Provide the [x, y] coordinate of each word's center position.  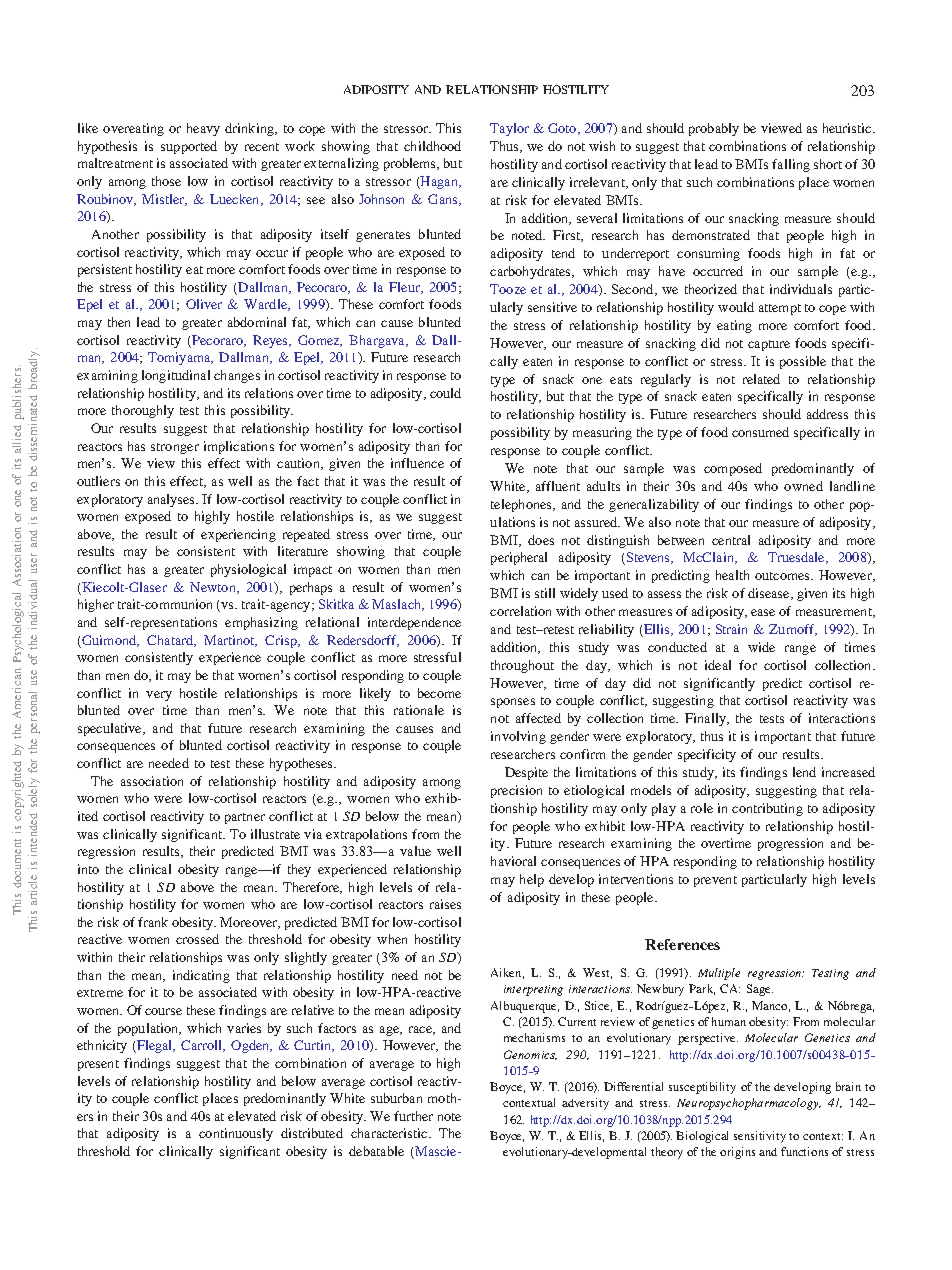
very [159, 696]
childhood [432, 146]
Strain [731, 629]
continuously [236, 1134]
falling [791, 165]
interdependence [414, 623]
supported [189, 147]
